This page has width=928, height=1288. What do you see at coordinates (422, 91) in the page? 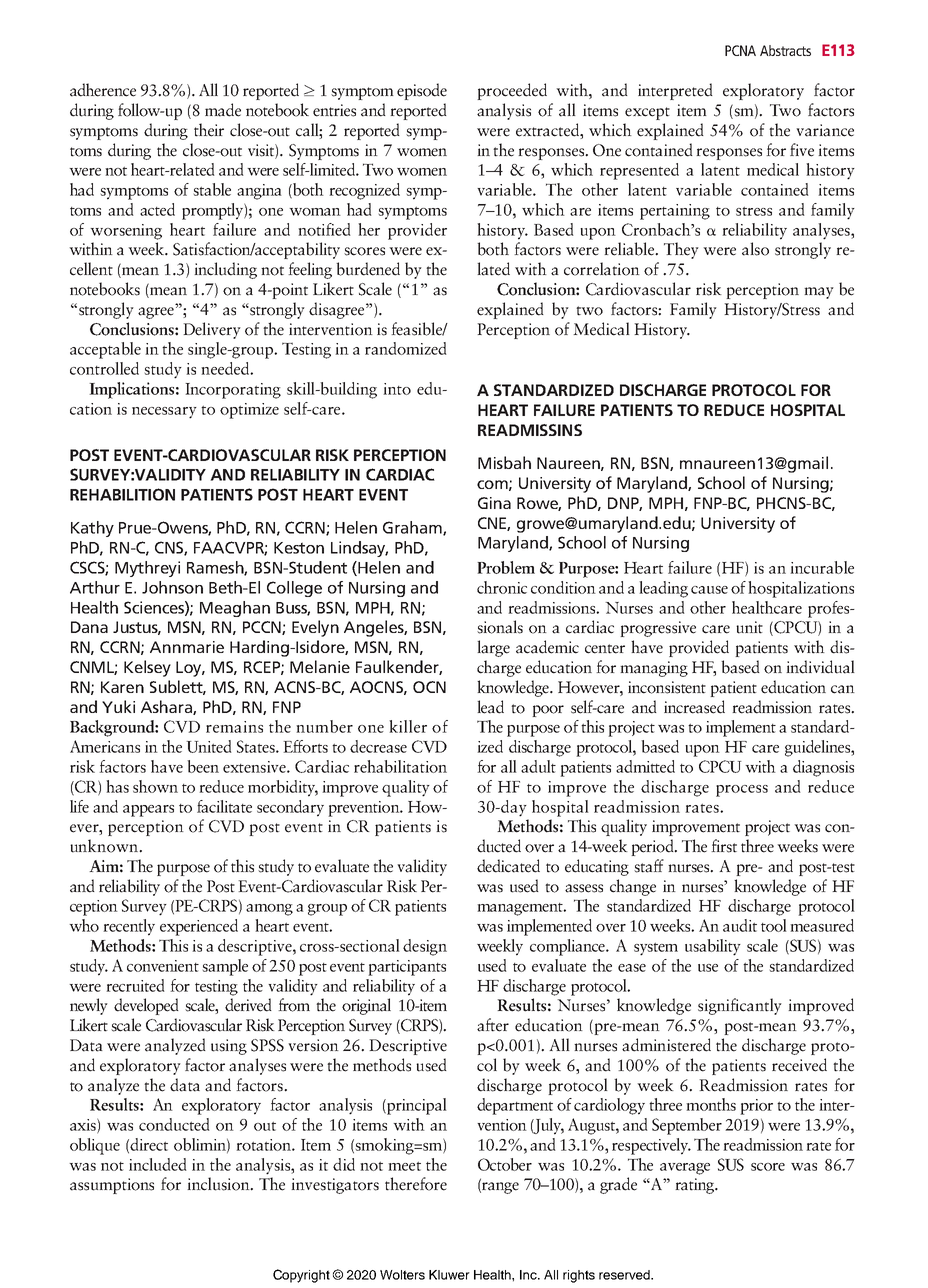
I see `episode` at bounding box center [422, 91].
